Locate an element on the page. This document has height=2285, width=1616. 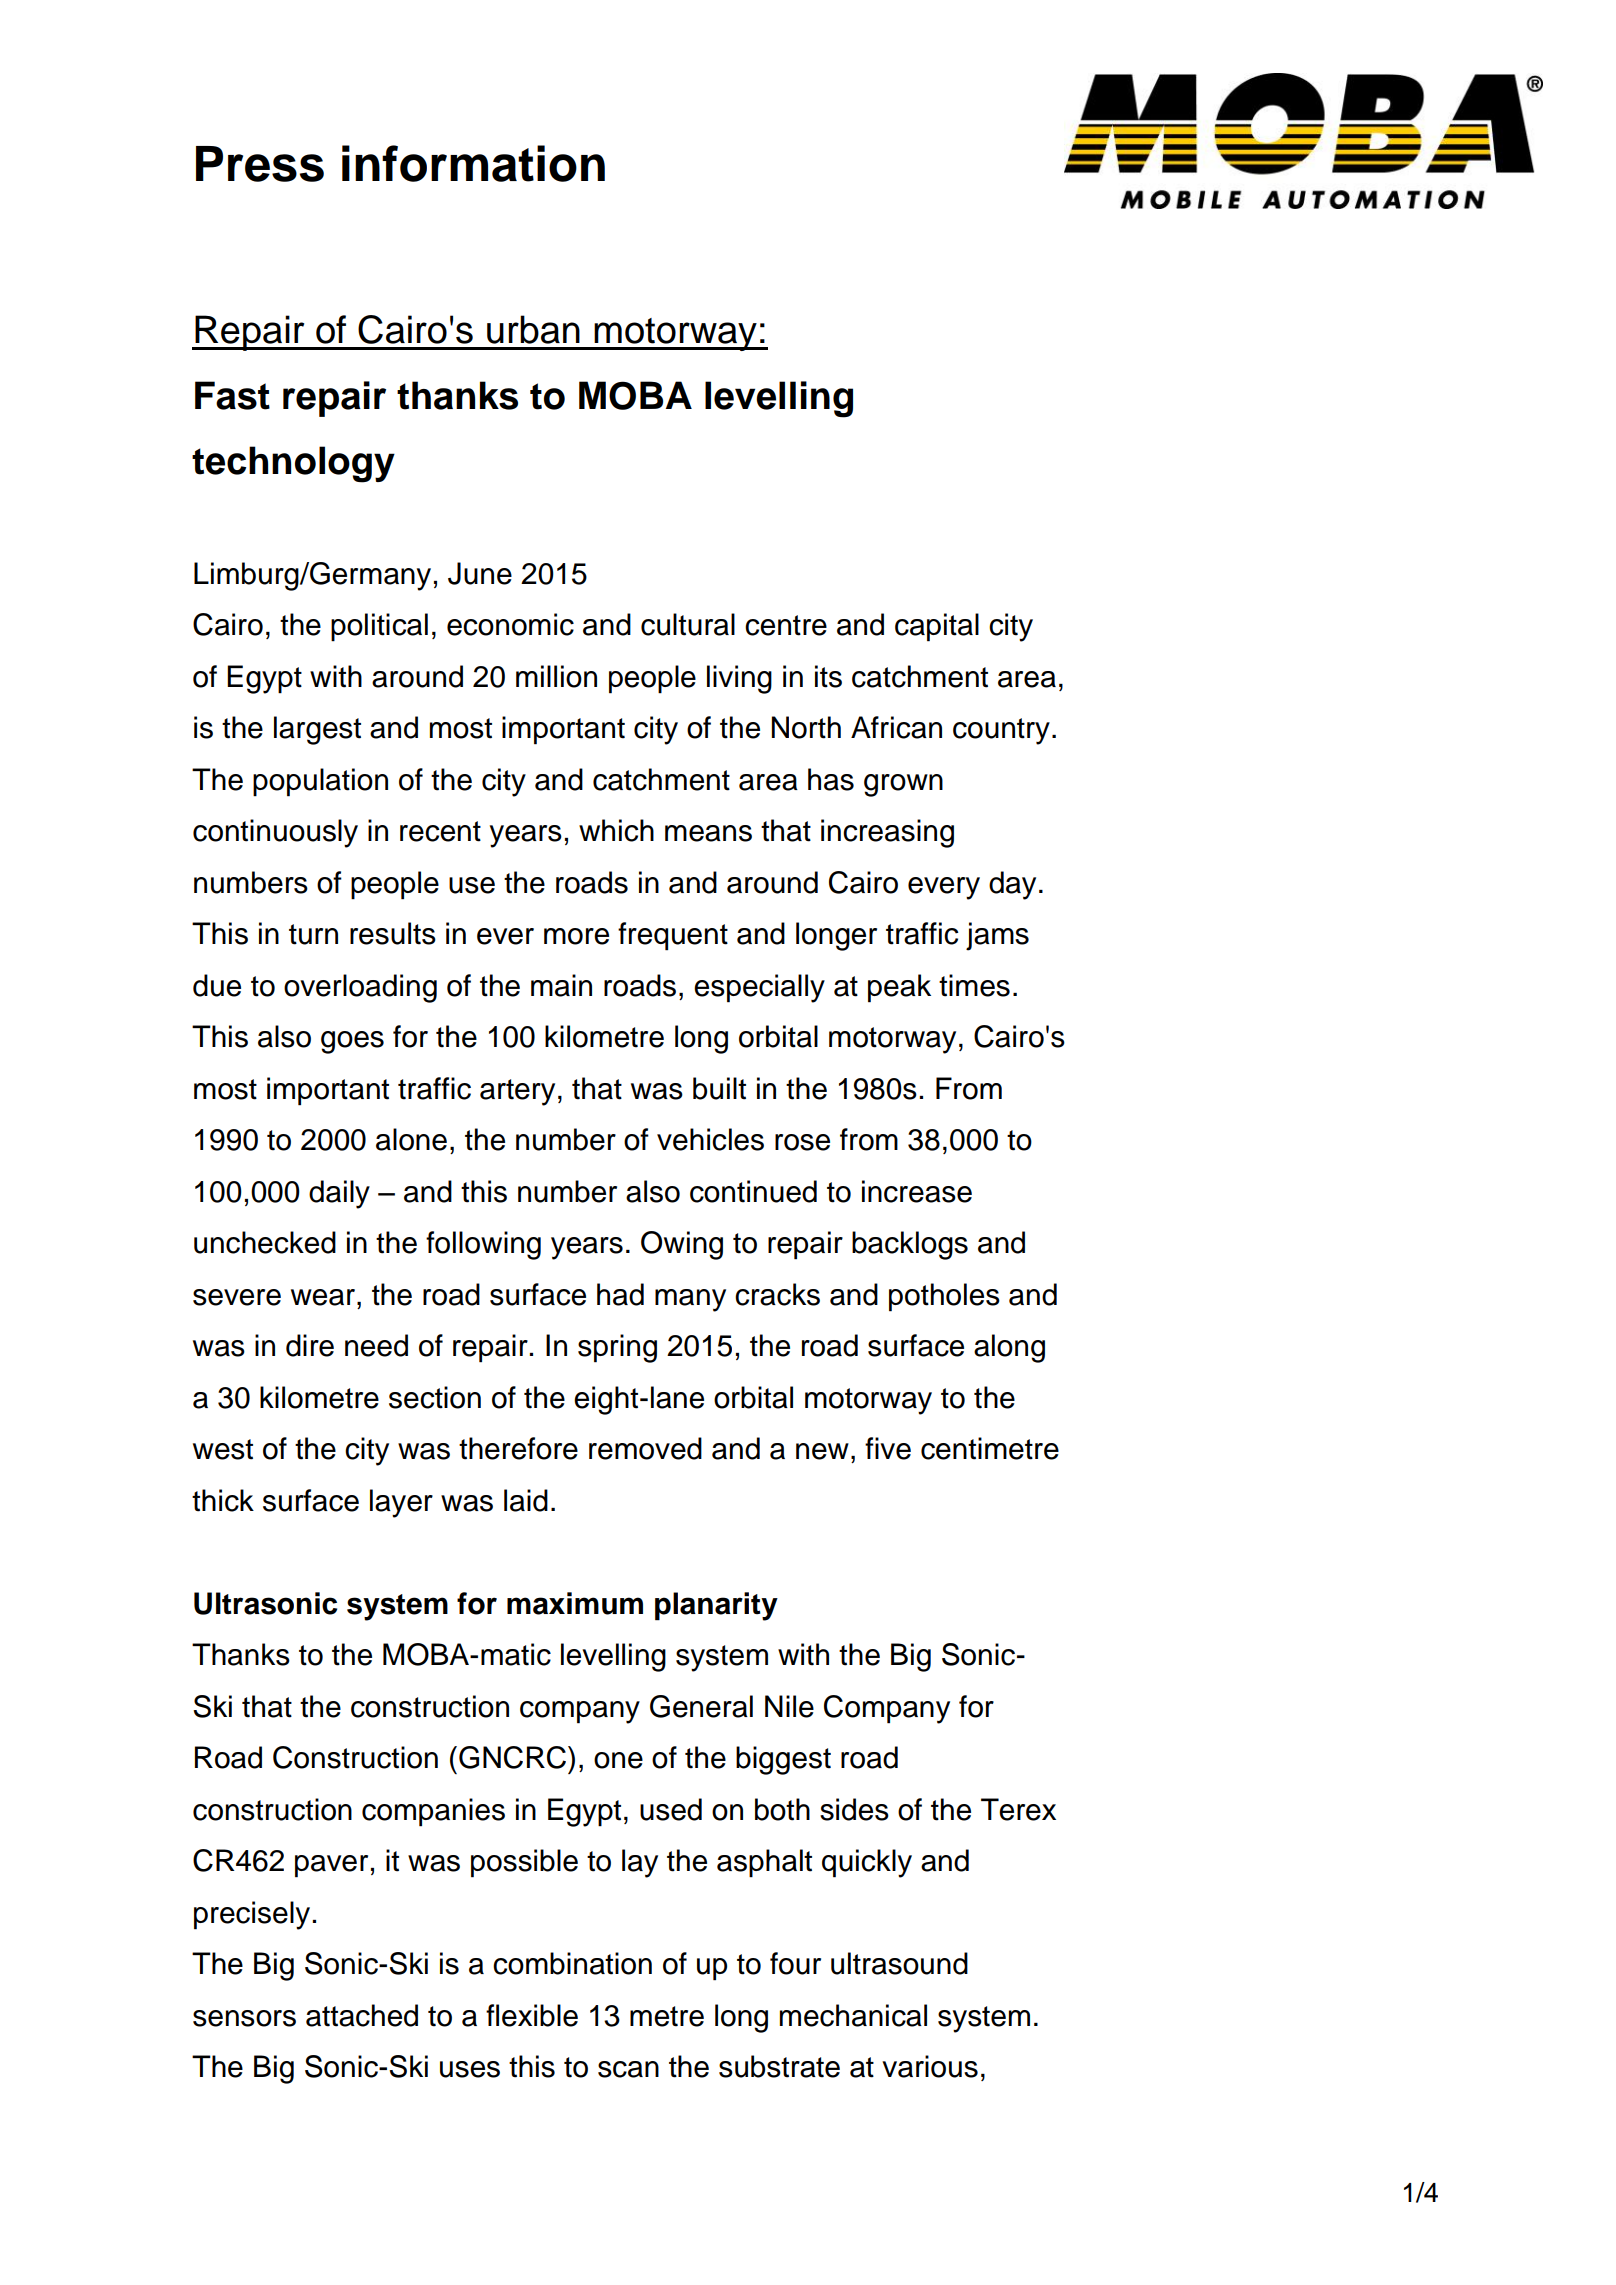
vehicles is located at coordinates (710, 1139).
